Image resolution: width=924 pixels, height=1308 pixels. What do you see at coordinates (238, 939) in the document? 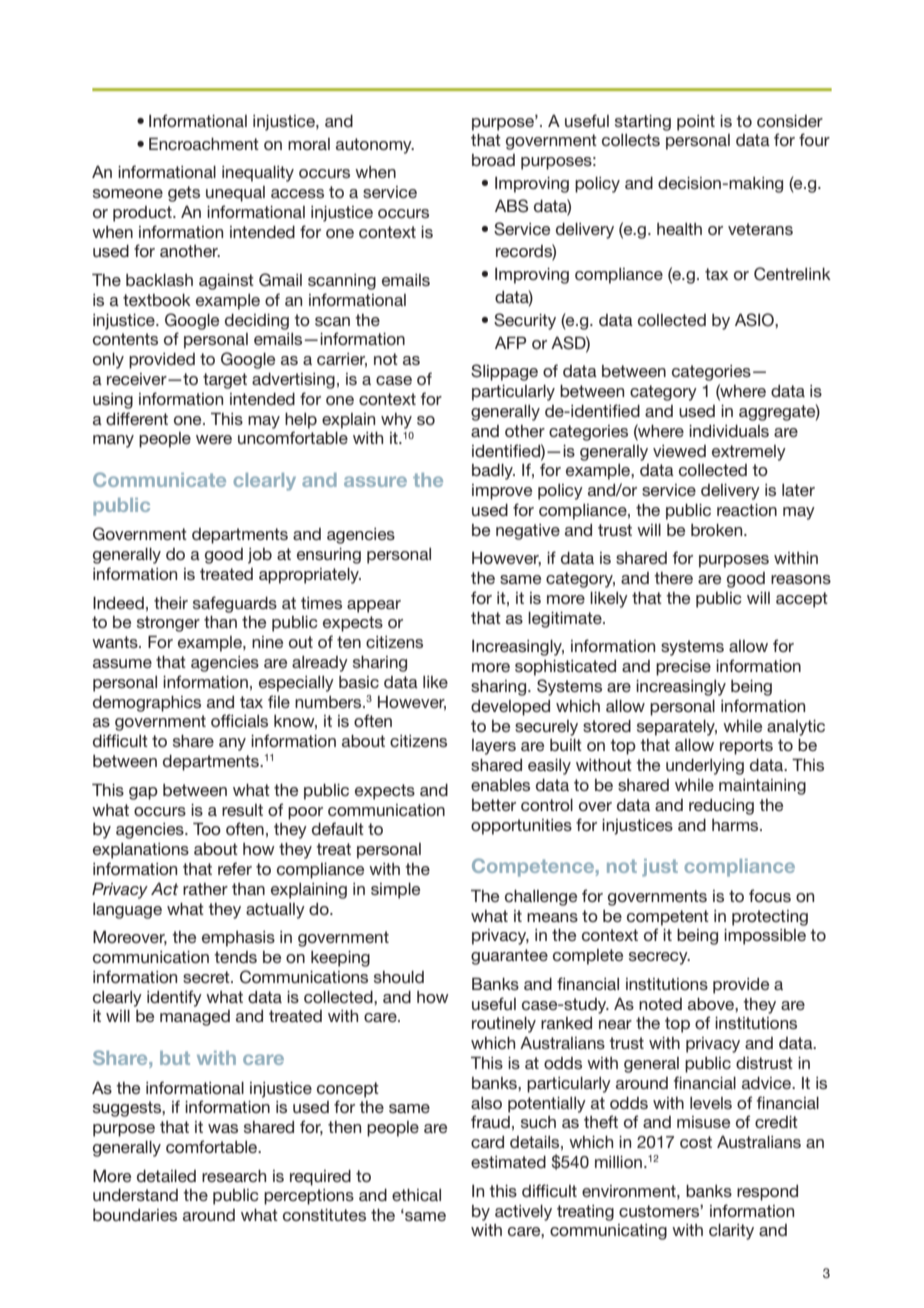
I see `emphasis` at bounding box center [238, 939].
